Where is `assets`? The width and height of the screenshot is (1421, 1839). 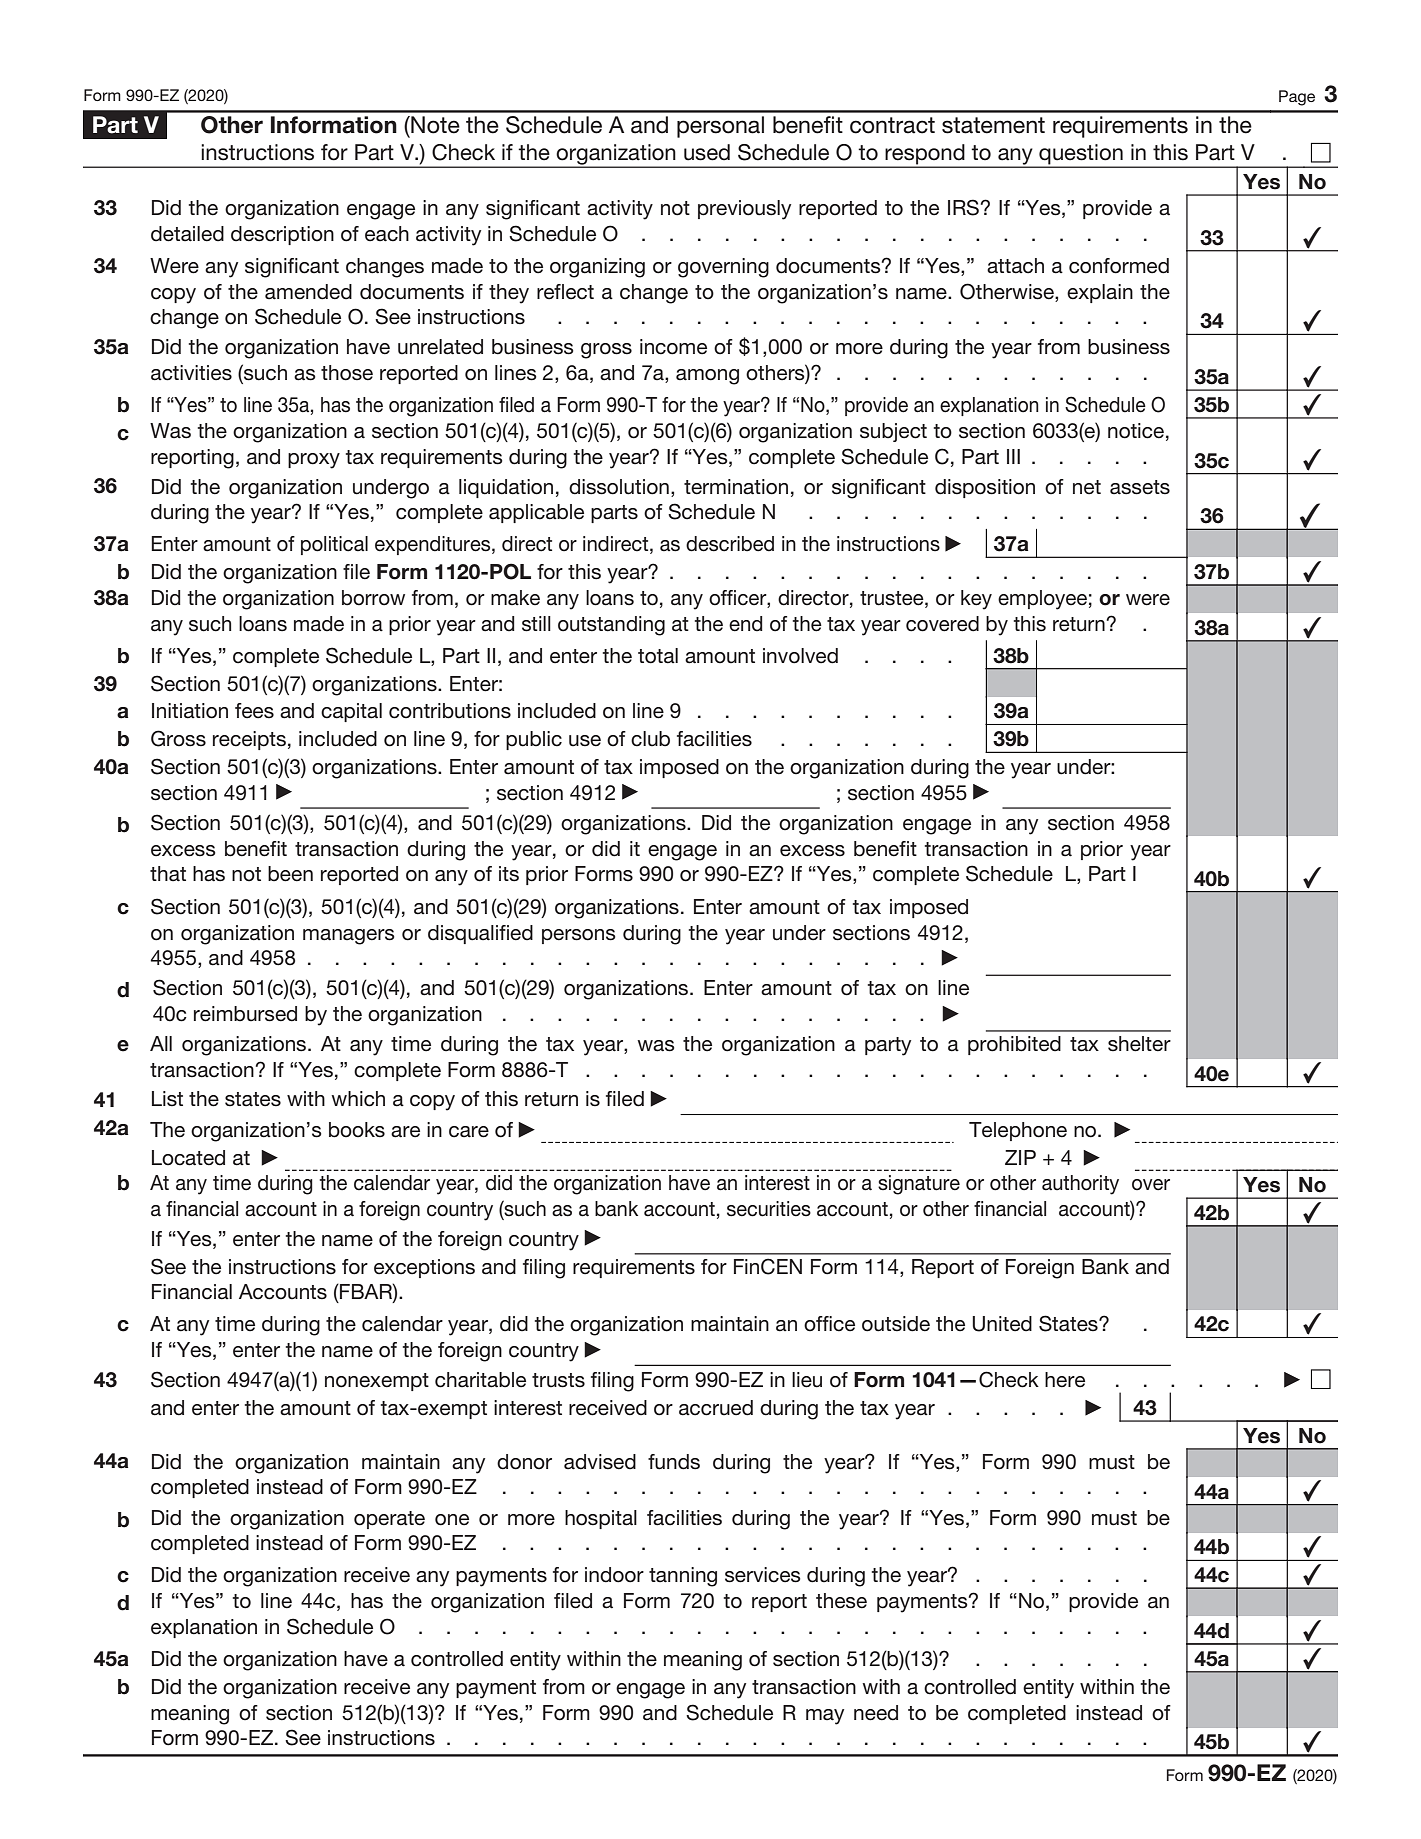
assets is located at coordinates (1140, 487).
